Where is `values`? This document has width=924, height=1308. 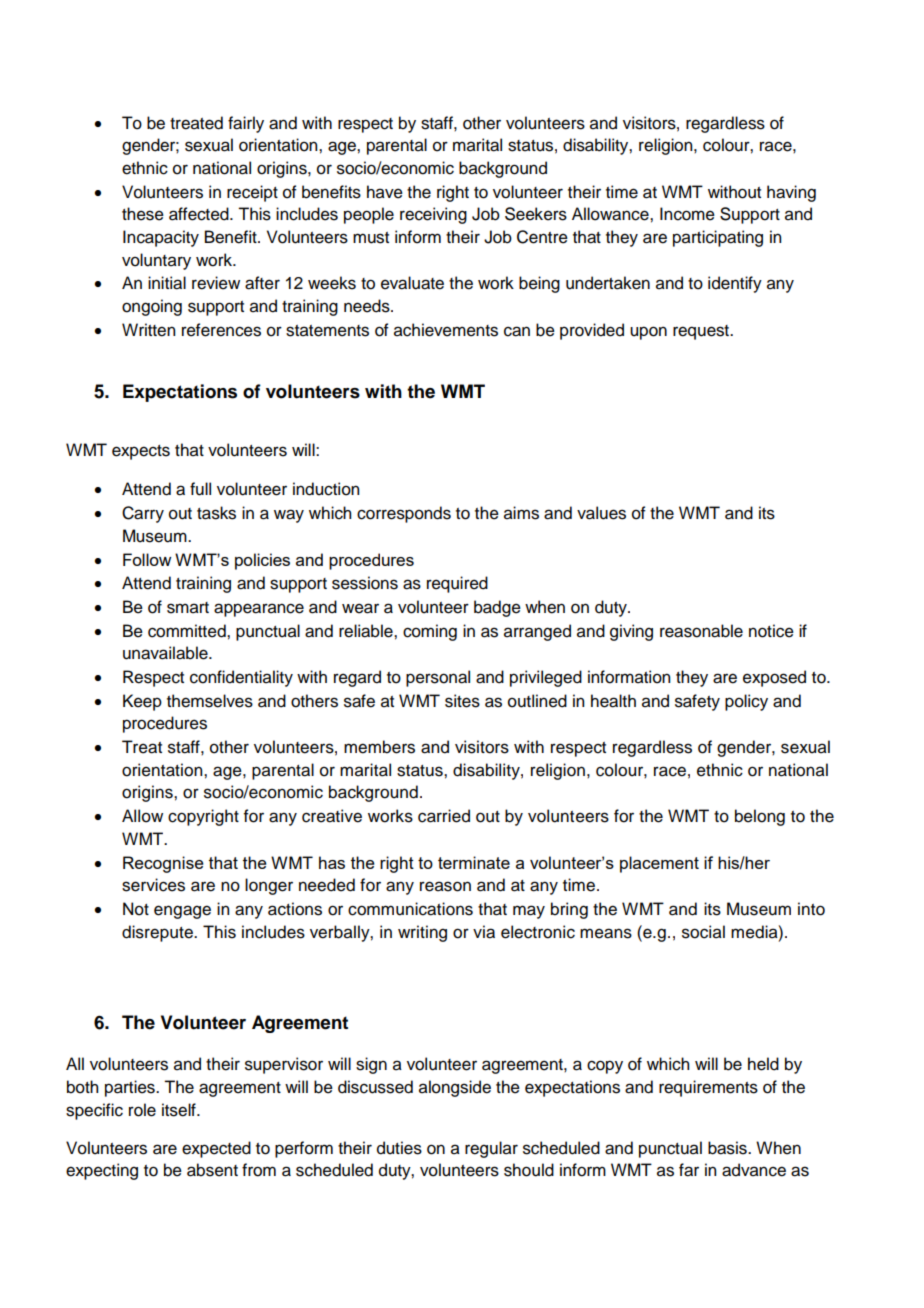
values is located at coordinates (601, 513).
